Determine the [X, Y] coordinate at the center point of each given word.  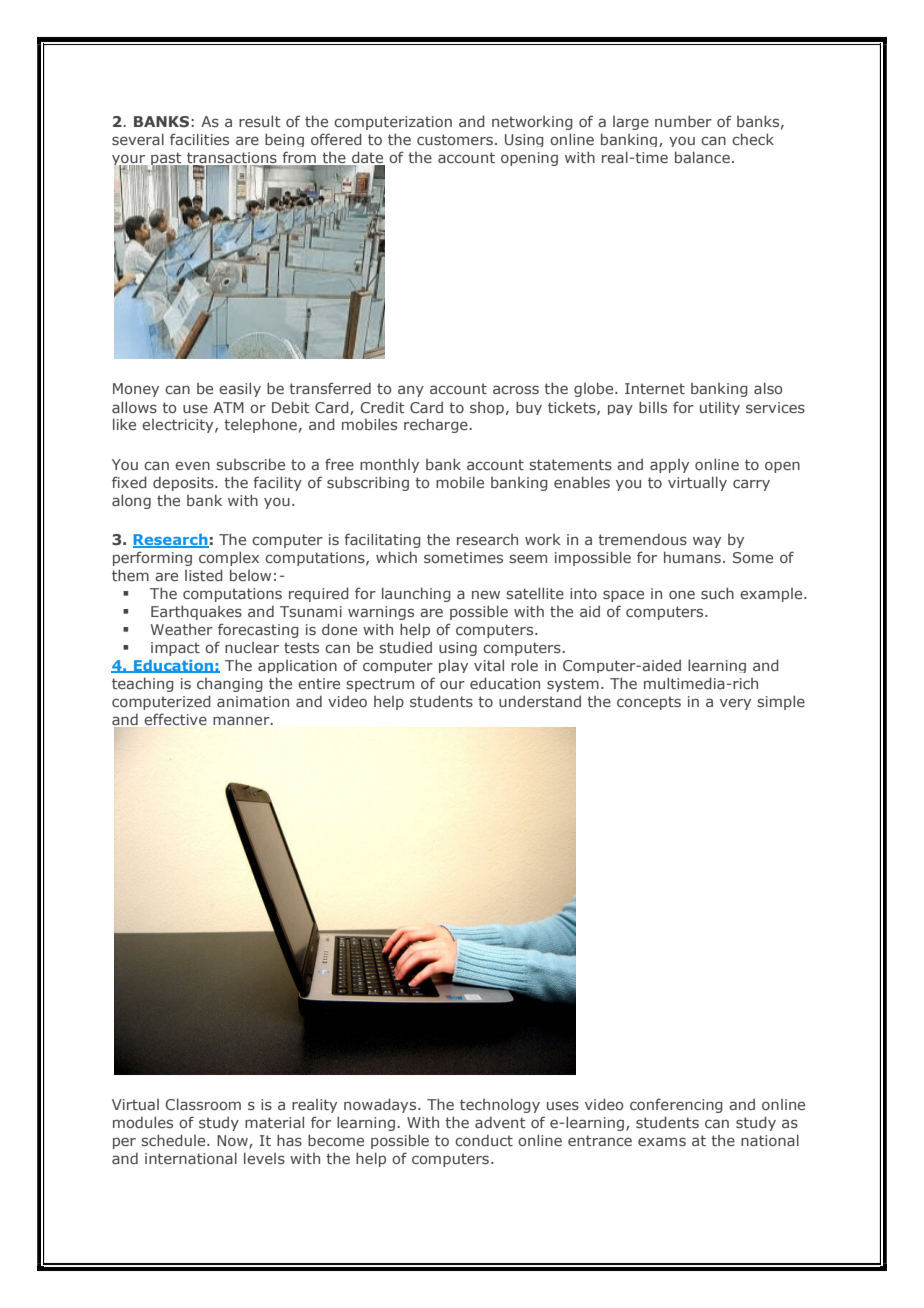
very [735, 704]
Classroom [203, 1104]
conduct [484, 1140]
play [453, 666]
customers [455, 139]
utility [720, 408]
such [717, 593]
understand [540, 701]
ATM [228, 407]
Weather [182, 629]
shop [487, 408]
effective [176, 719]
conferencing [676, 1105]
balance [702, 157]
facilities [199, 139]
